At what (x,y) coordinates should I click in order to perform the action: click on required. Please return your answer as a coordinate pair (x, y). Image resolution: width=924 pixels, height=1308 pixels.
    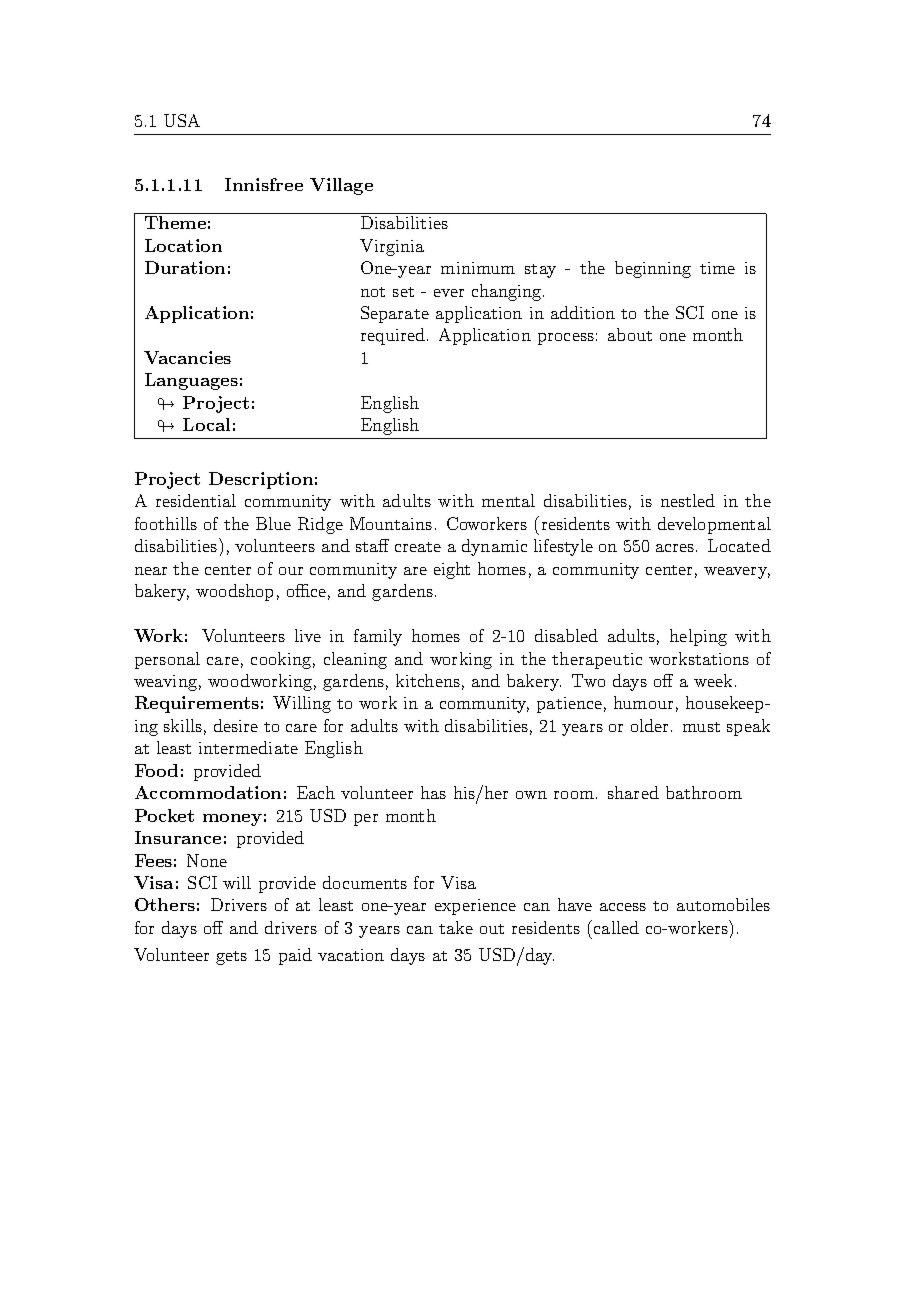
    Looking at the image, I should click on (394, 336).
